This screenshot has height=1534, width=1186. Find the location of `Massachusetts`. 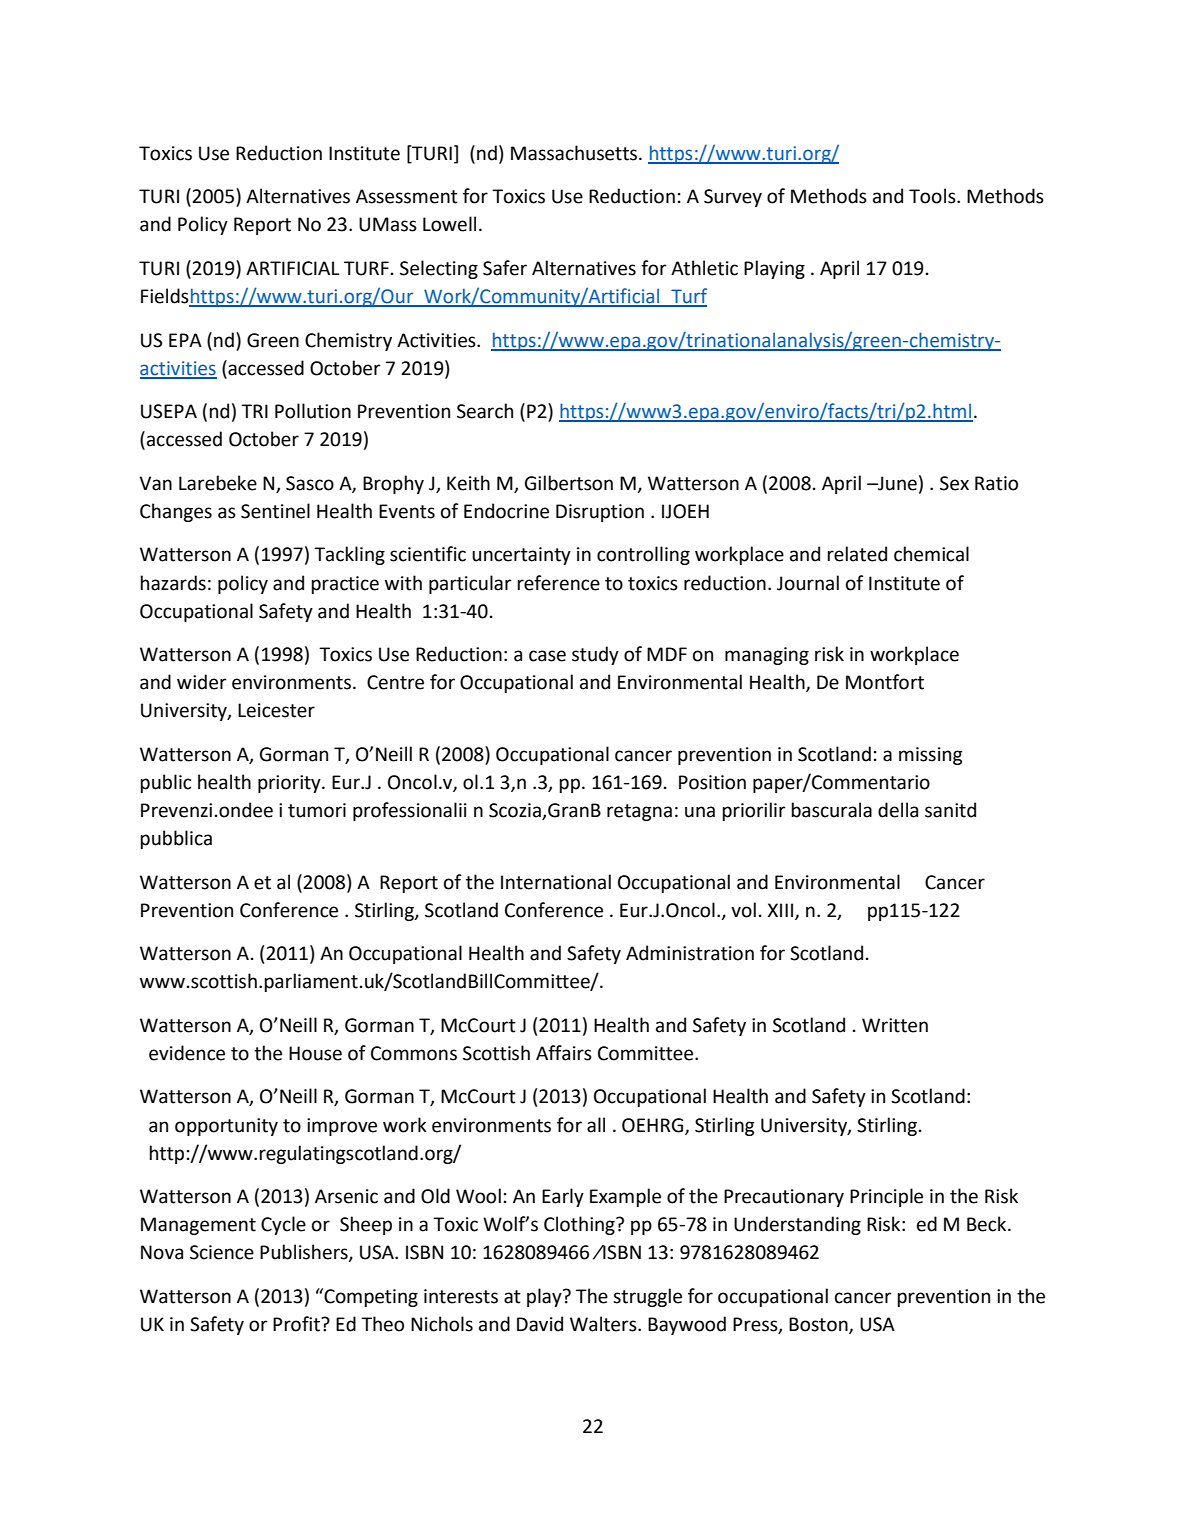

Massachusetts is located at coordinates (575, 153).
